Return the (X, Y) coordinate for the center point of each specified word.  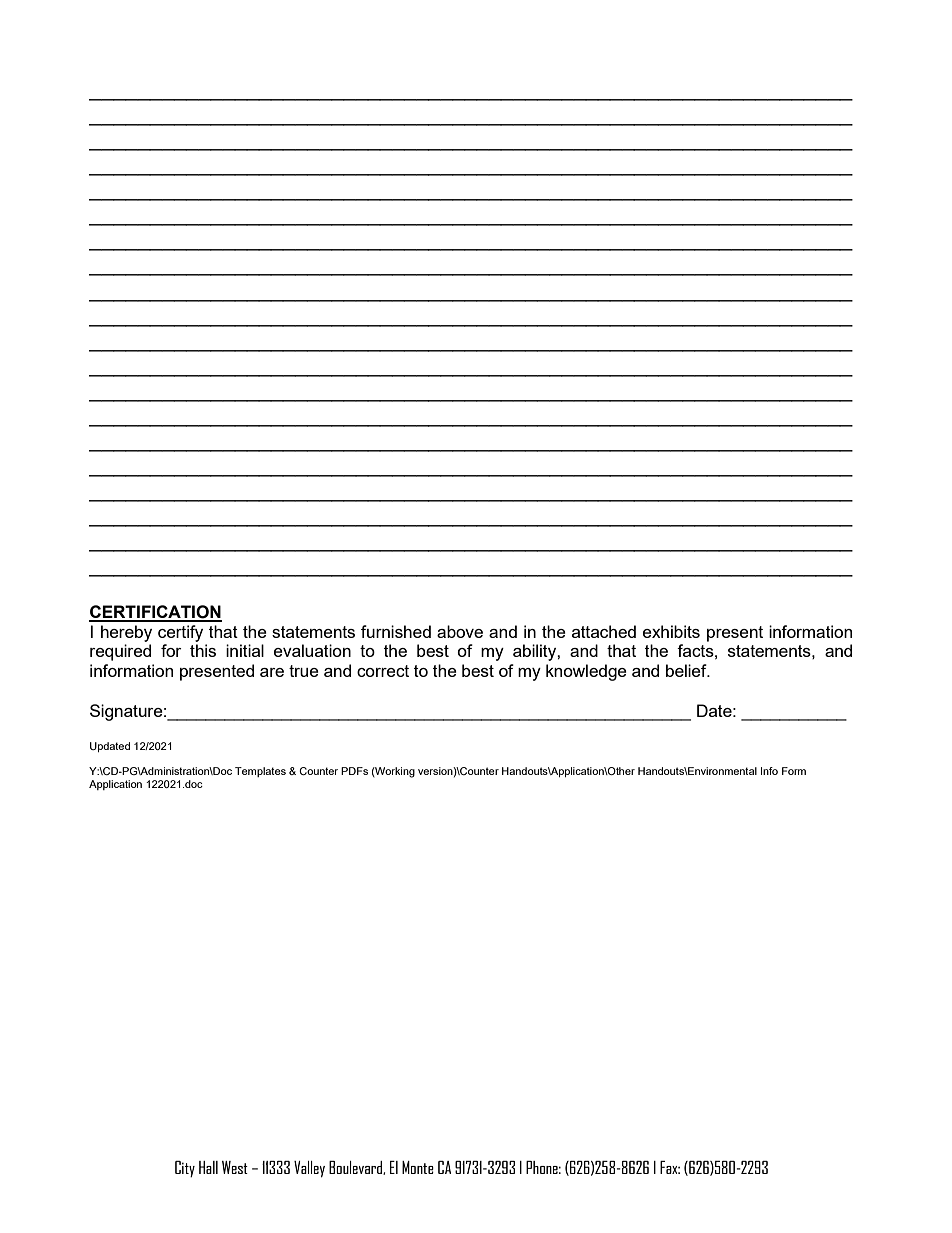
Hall (208, 1167)
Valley (309, 1169)
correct (383, 671)
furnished (396, 631)
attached (604, 631)
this (203, 650)
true (304, 671)
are (272, 672)
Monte (418, 1167)
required (120, 652)
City (185, 1169)
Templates (260, 772)
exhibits (671, 631)
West (235, 1167)
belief (687, 670)
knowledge (586, 672)
